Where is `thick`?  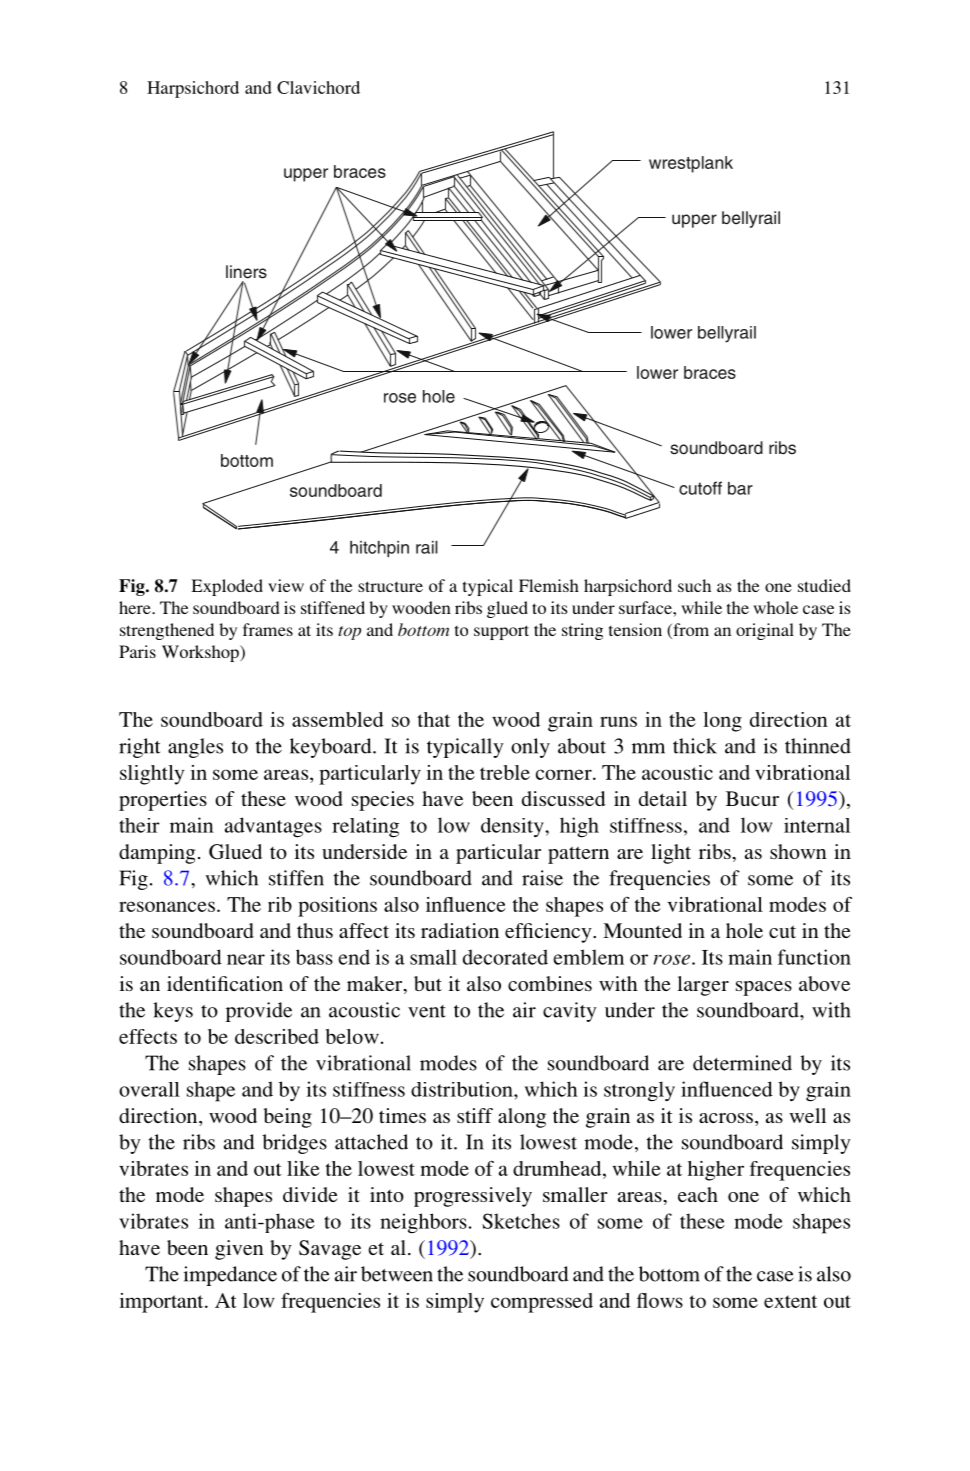
thick is located at coordinates (695, 746).
